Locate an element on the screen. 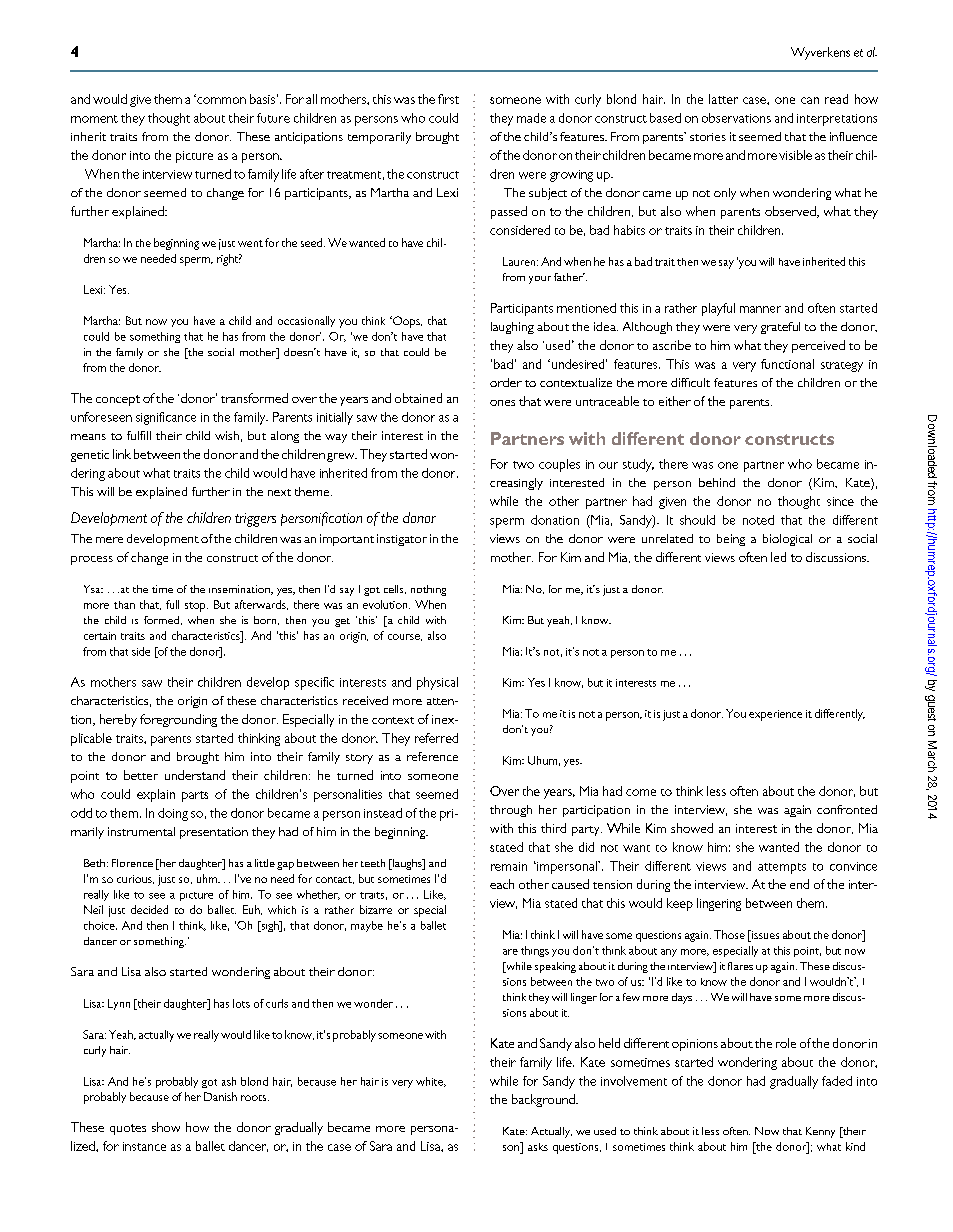  common is located at coordinates (220, 100).
